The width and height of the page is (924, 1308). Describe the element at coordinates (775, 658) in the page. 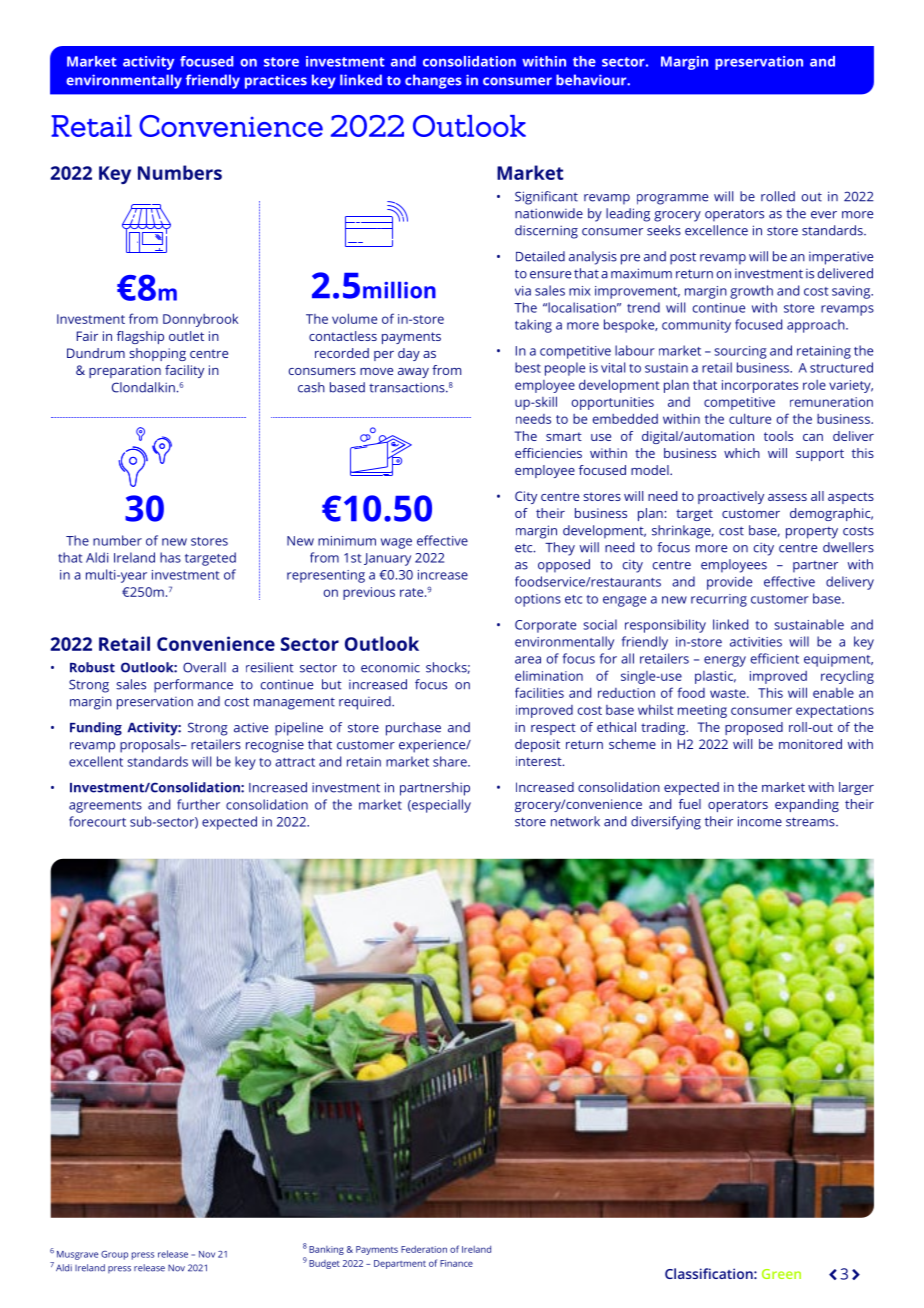

I see `efficient` at that location.
